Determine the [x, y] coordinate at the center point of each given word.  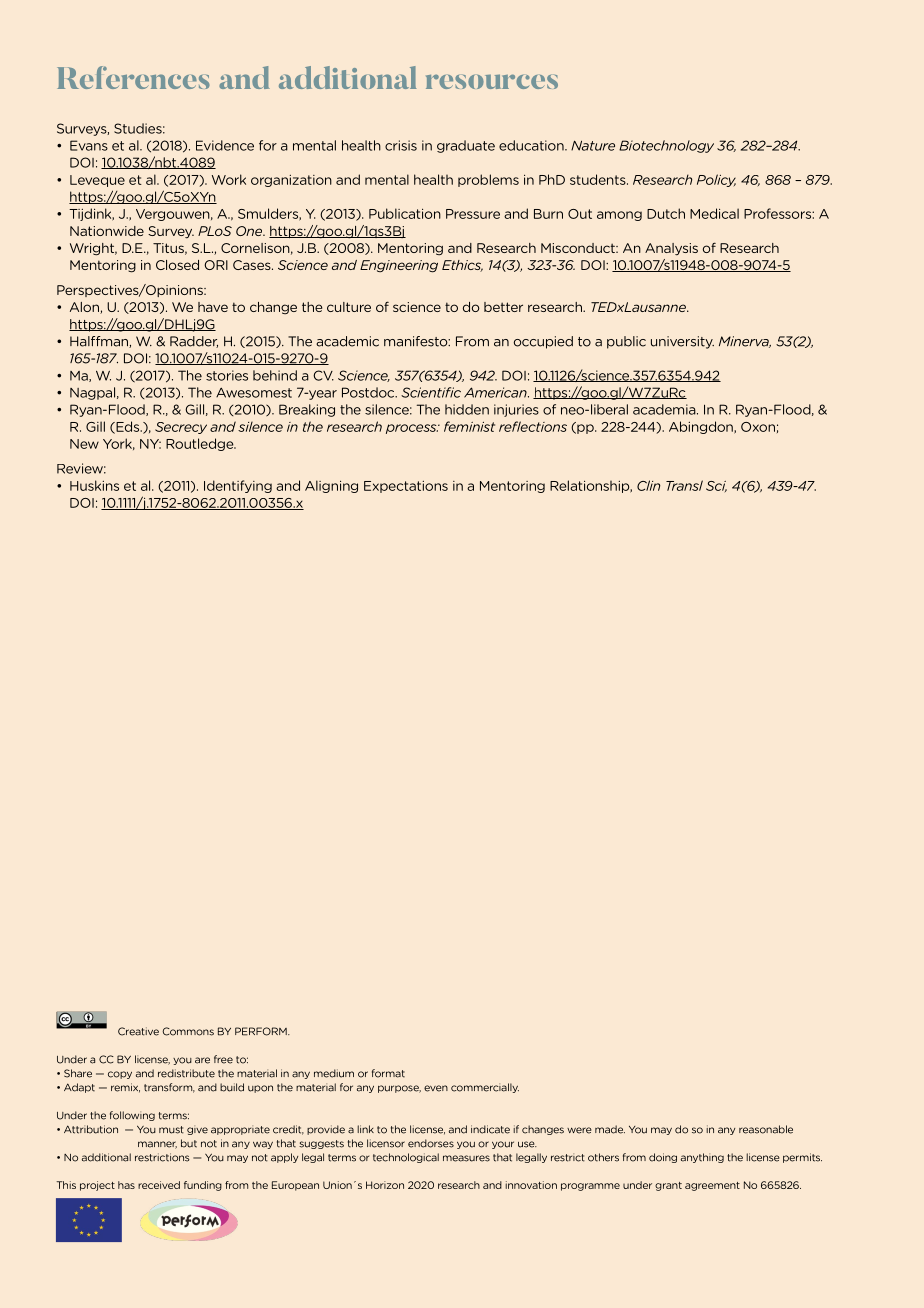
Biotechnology [666, 146]
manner [157, 1145]
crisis [401, 145]
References [133, 77]
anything [702, 1158]
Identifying [238, 486]
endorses [431, 1143]
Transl [684, 485]
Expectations [406, 487]
